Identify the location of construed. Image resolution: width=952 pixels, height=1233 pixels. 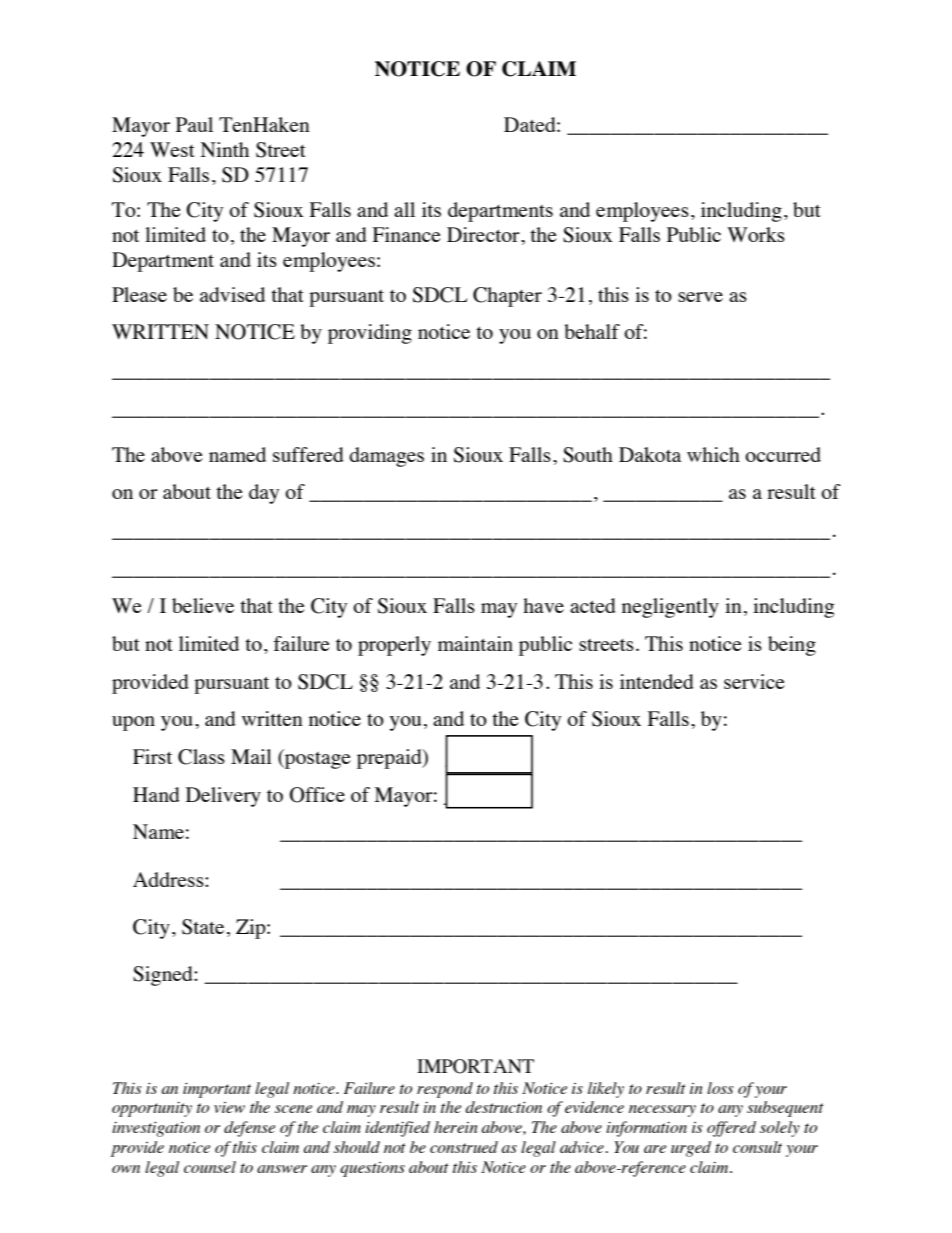
(464, 1147).
